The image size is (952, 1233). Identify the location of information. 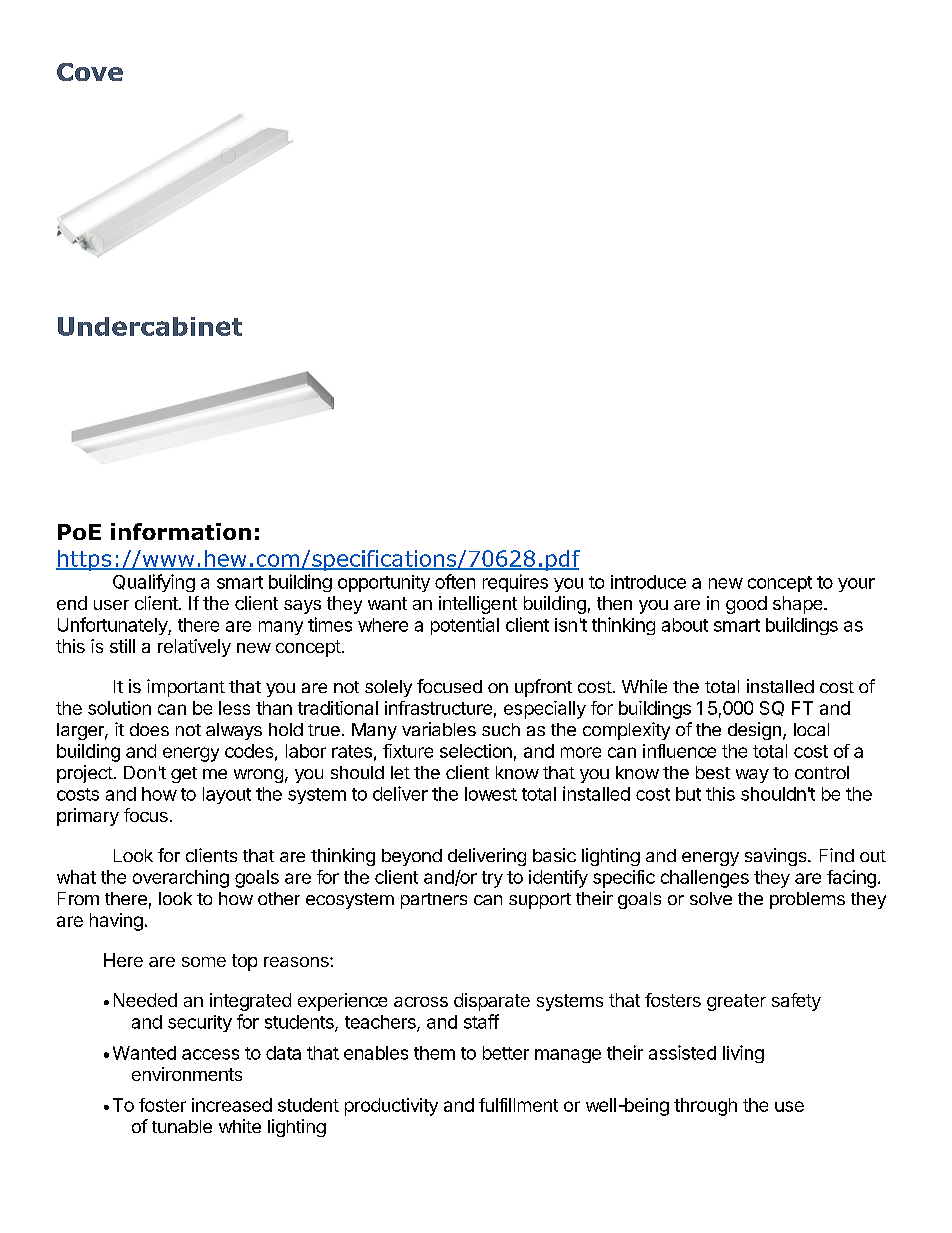
(181, 531).
